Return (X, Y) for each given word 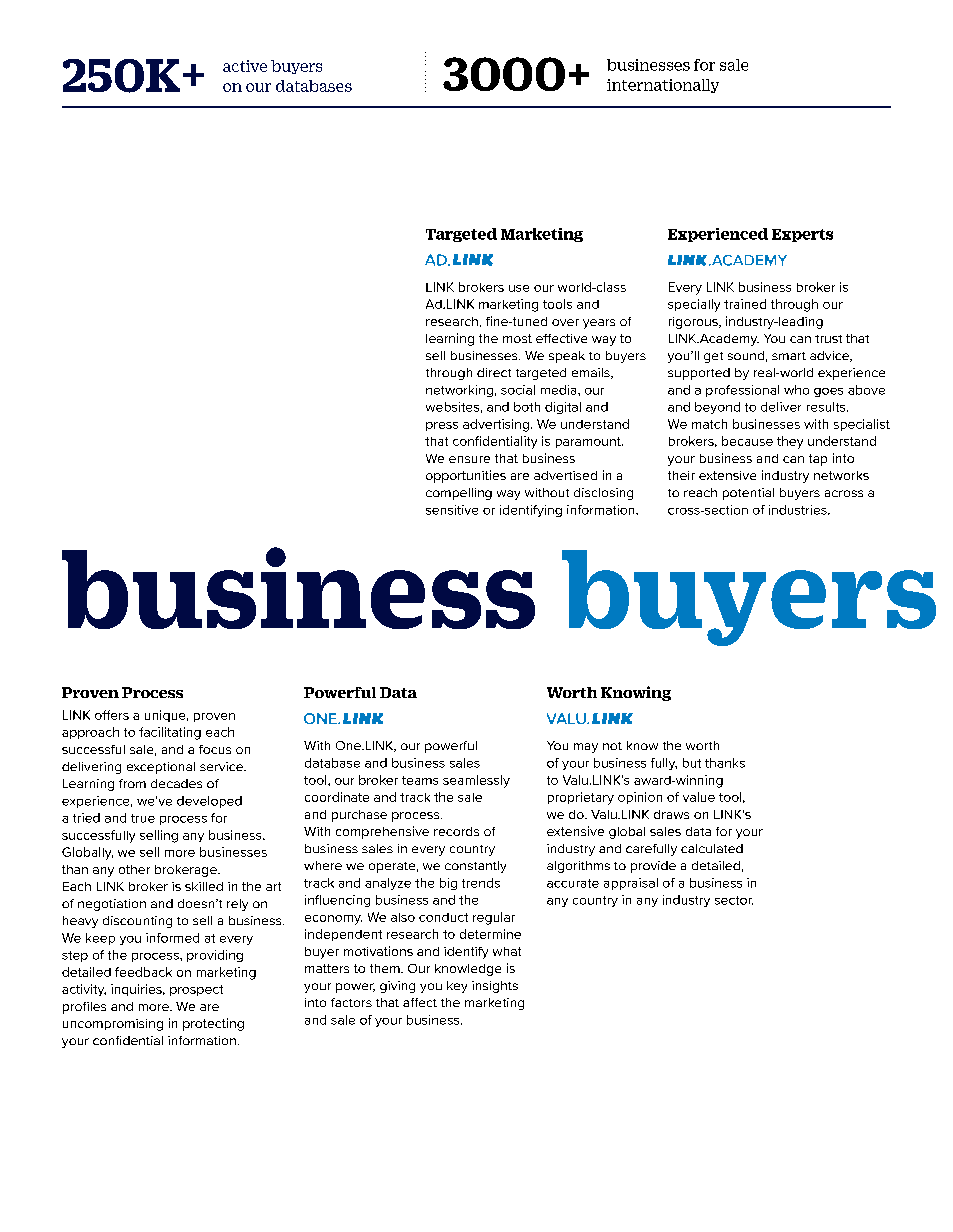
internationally (663, 86)
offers (112, 715)
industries (799, 510)
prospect (196, 990)
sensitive (452, 510)
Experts (802, 235)
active (245, 66)
